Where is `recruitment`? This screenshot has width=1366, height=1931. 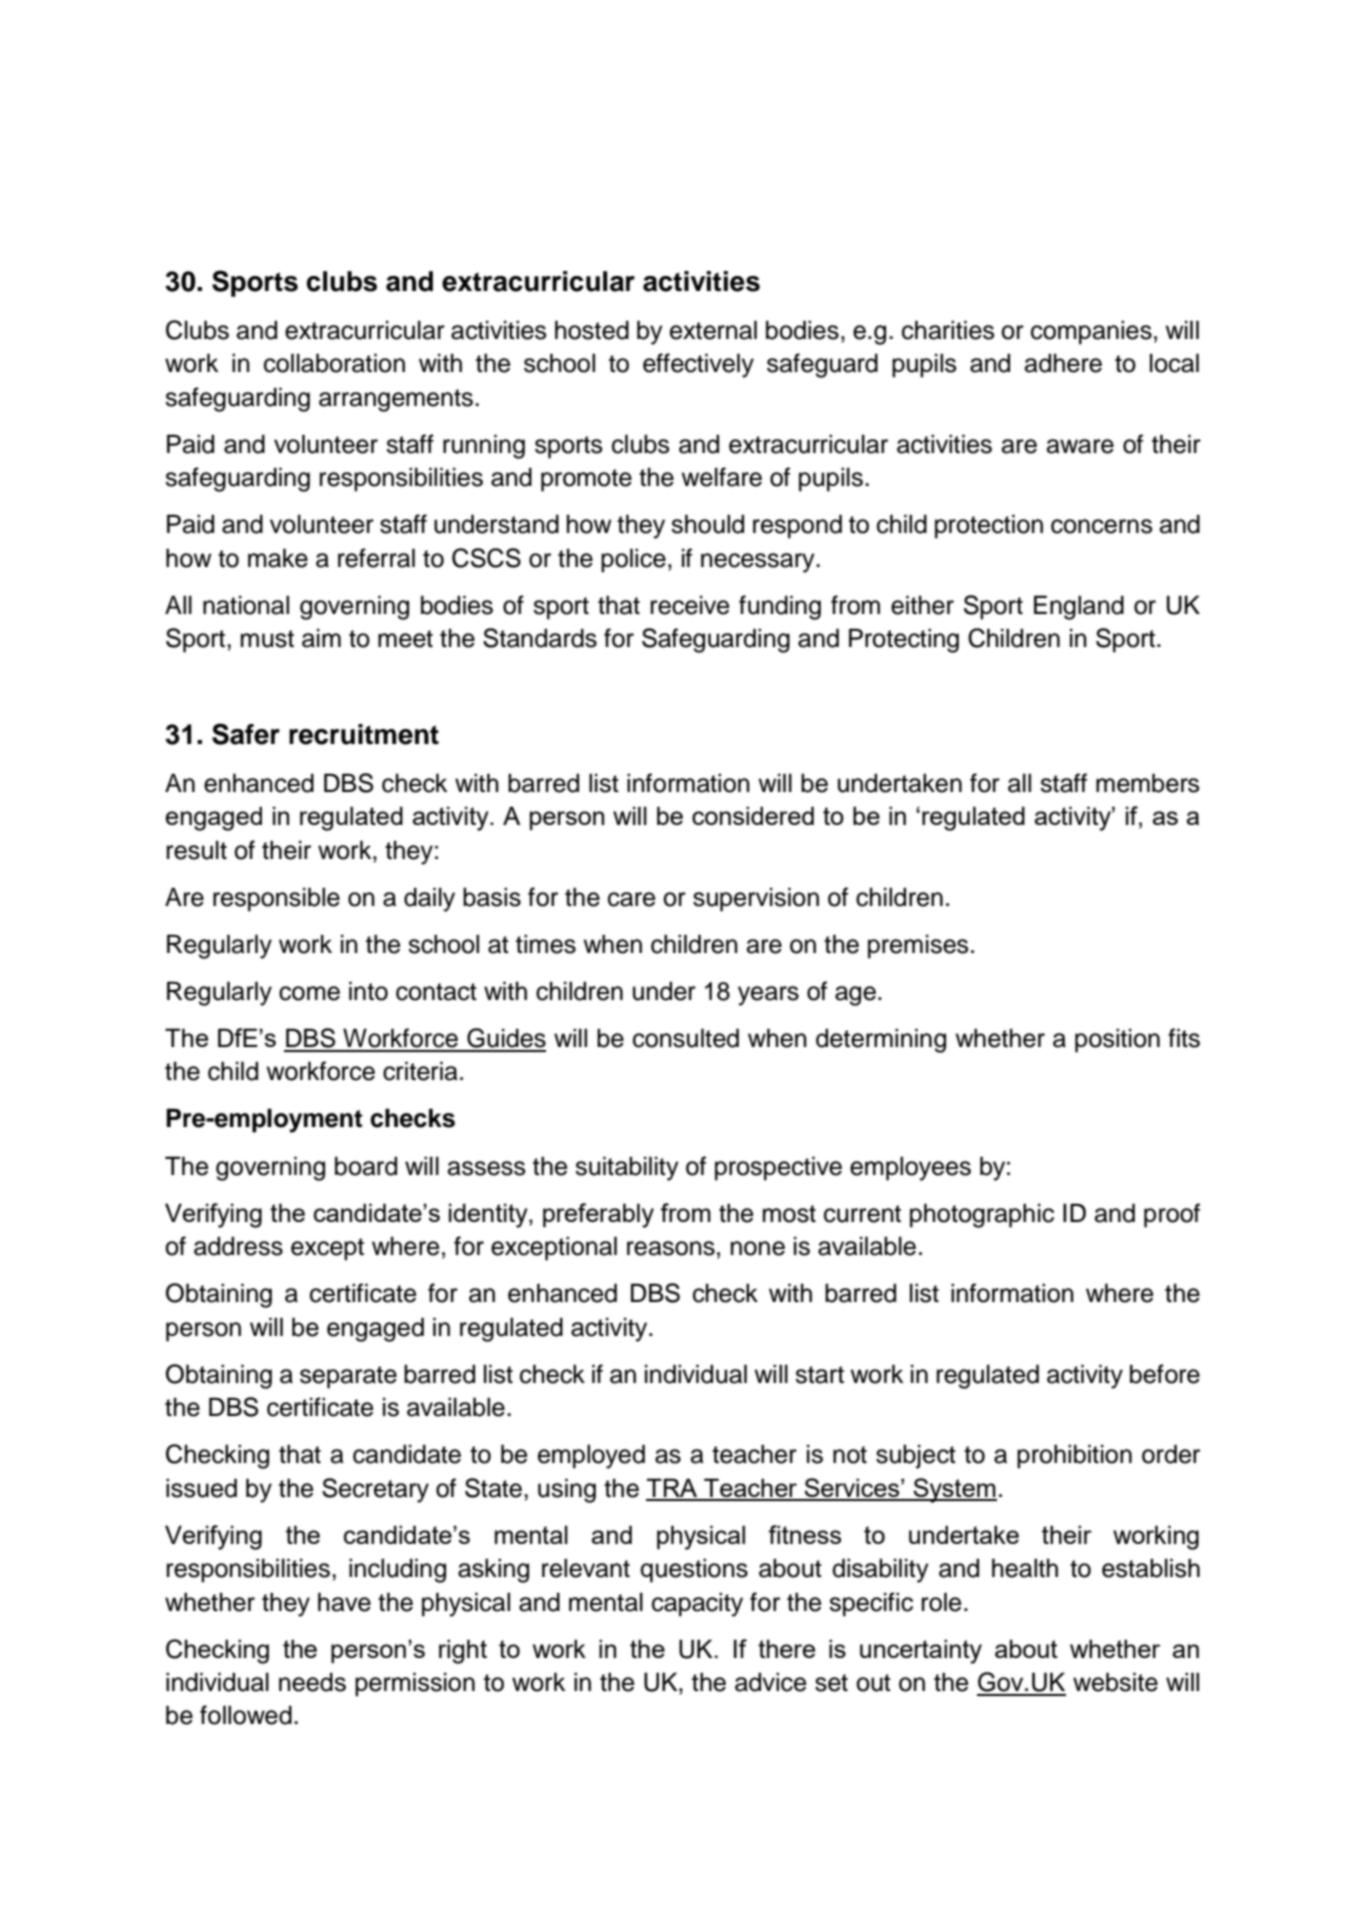
recruitment is located at coordinates (364, 734).
